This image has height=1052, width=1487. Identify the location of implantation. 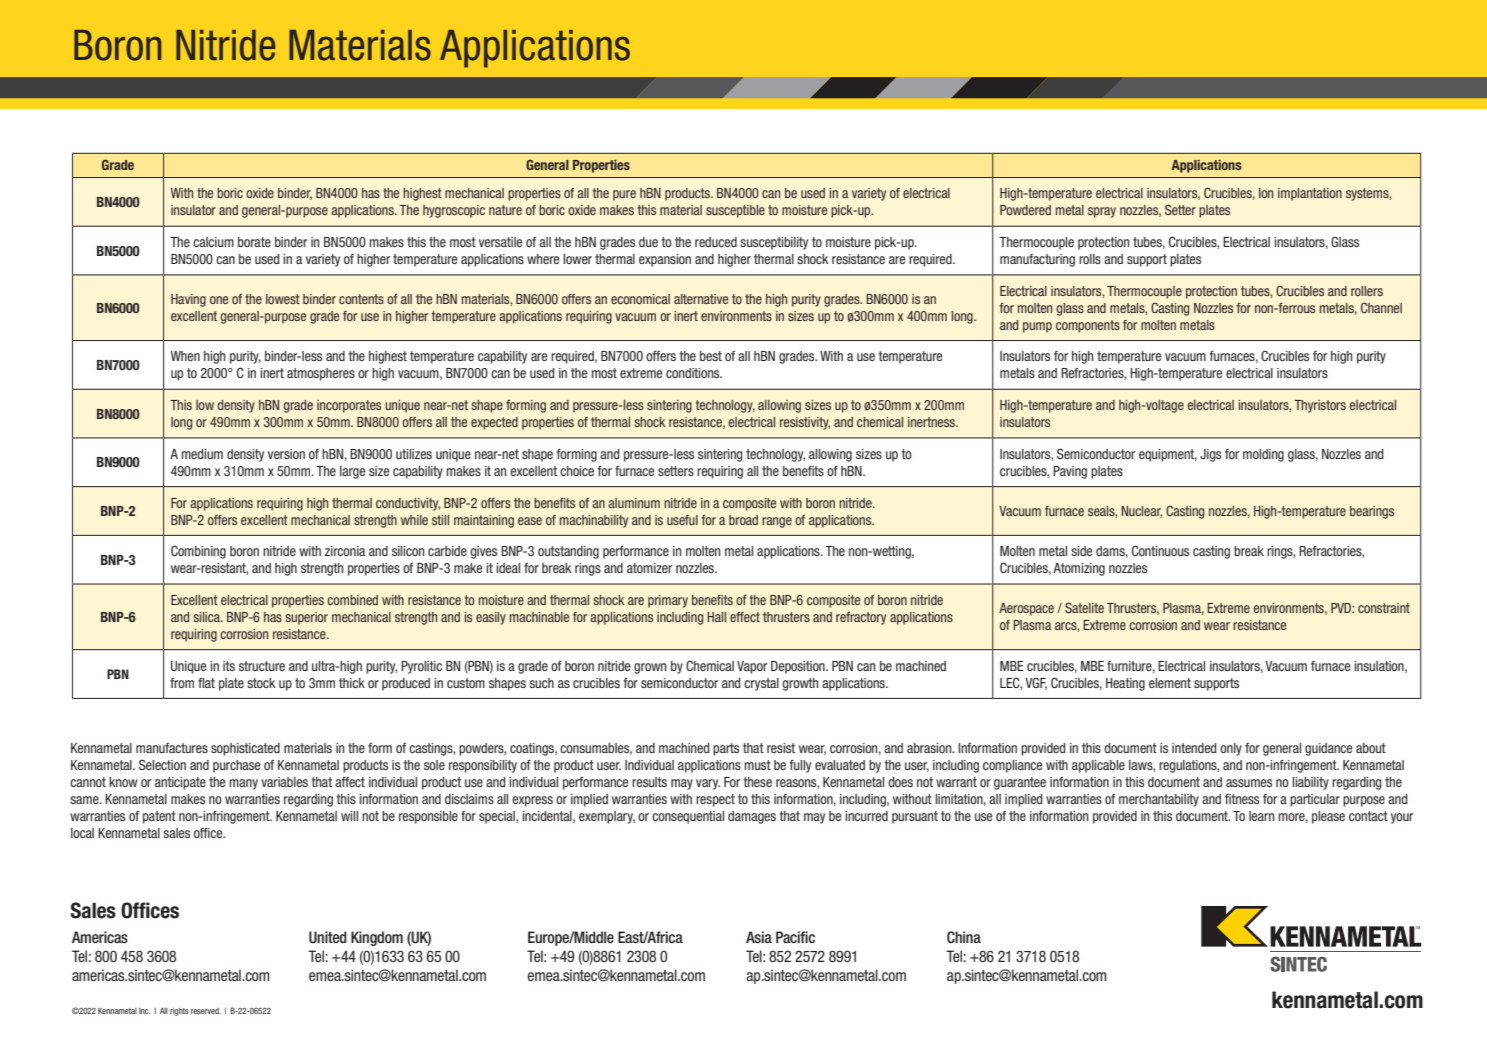
(1310, 194).
